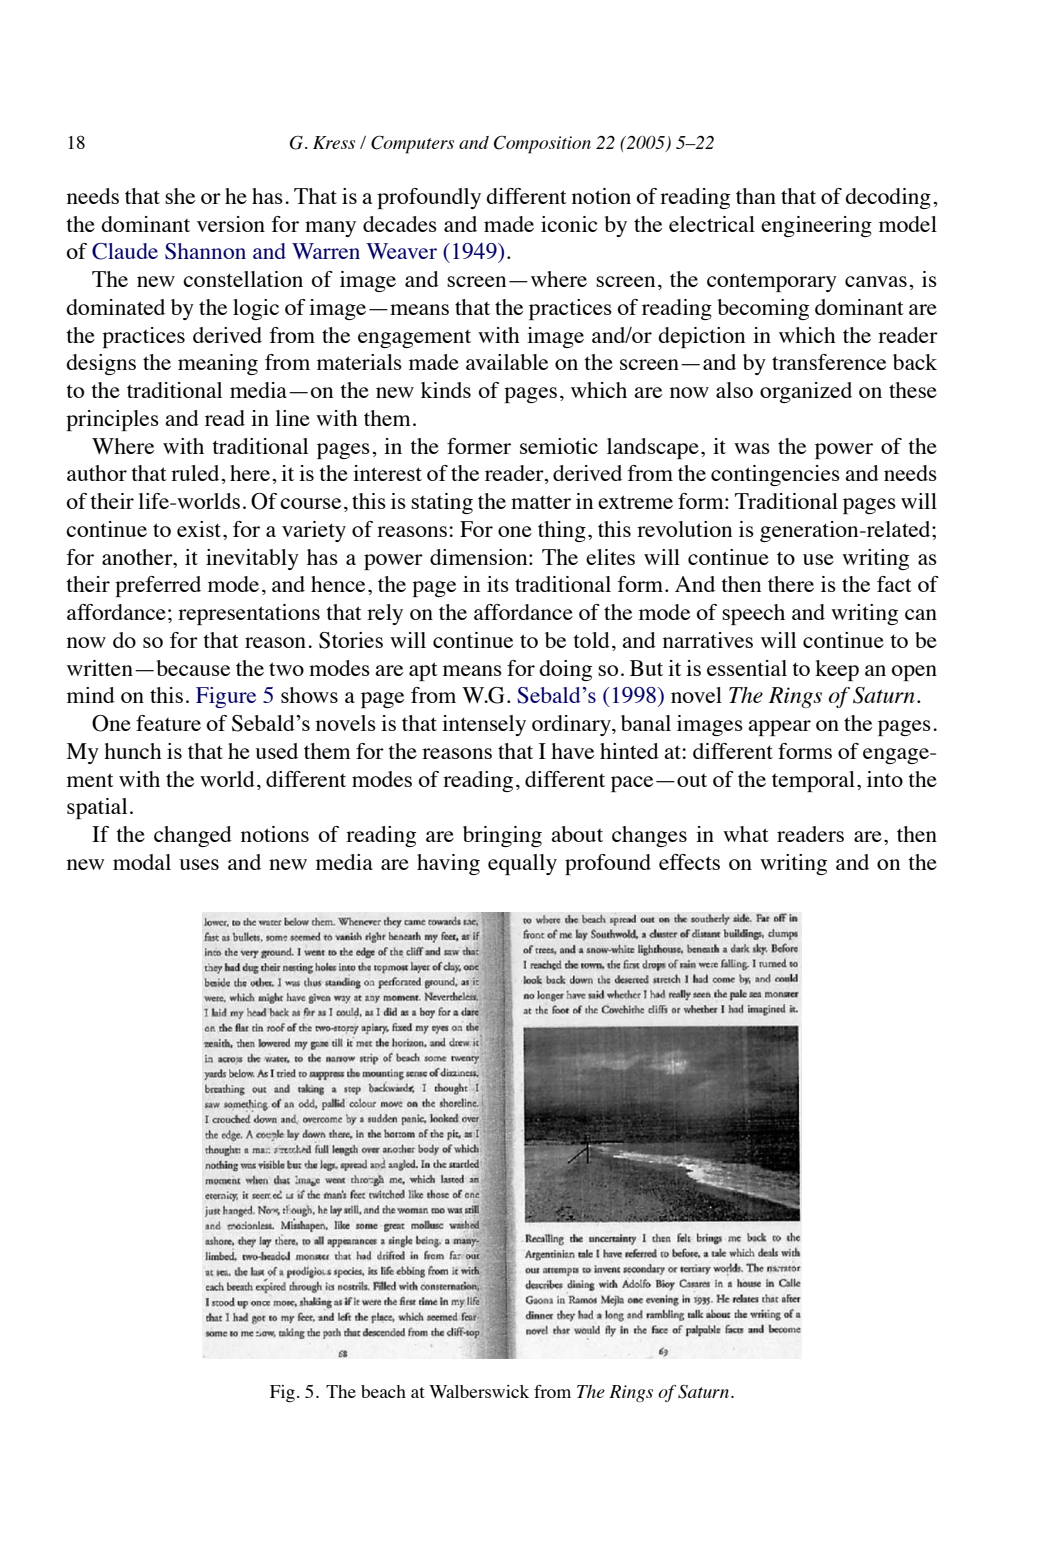  Describe the element at coordinates (180, 196) in the screenshot. I see `she` at that location.
